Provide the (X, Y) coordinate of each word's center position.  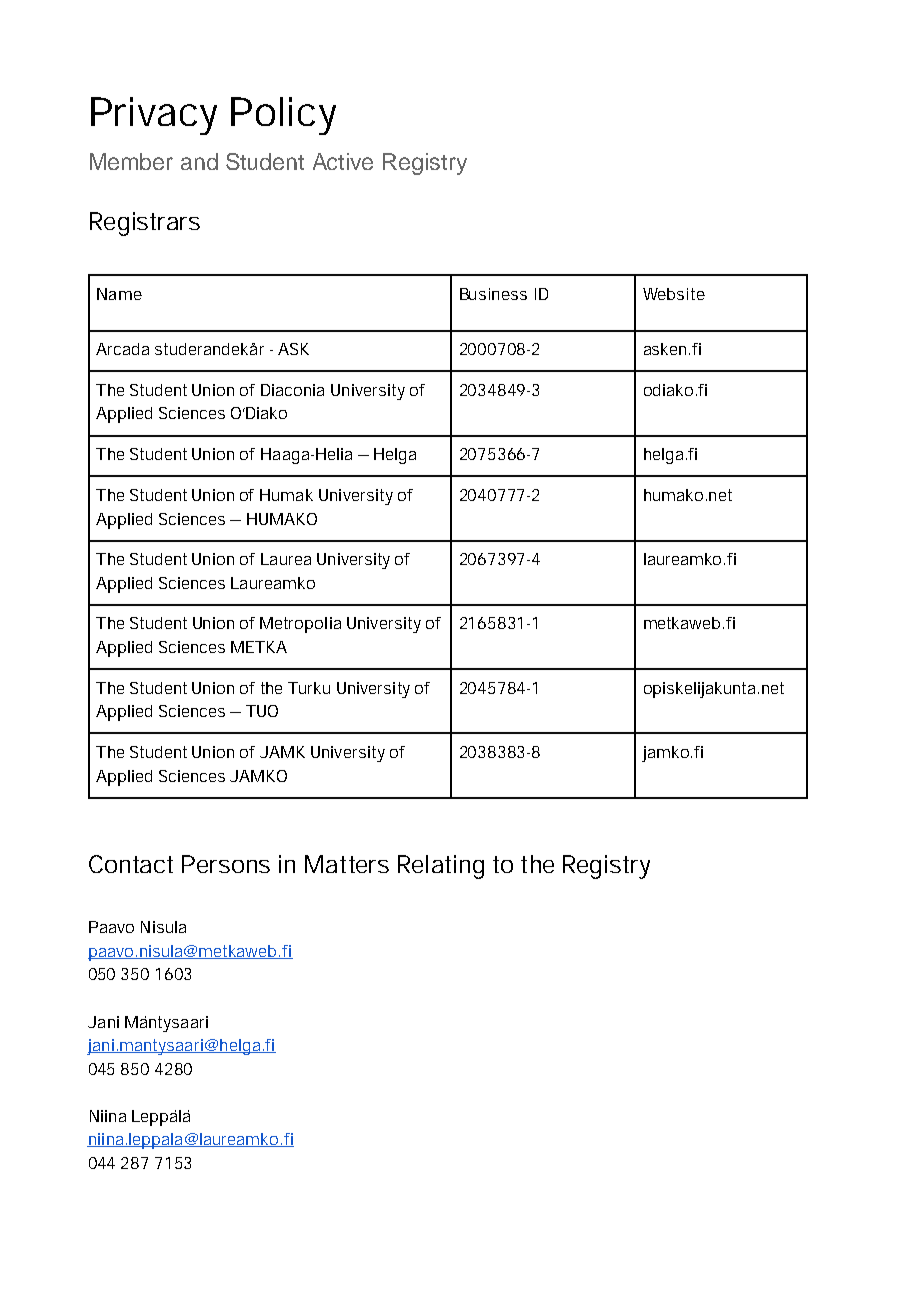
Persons (226, 864)
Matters (347, 864)
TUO (262, 711)
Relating (441, 867)
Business (493, 294)
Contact (131, 864)
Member (131, 161)
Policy (283, 116)
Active (343, 161)
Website (674, 294)
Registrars (145, 224)
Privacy (154, 116)
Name (119, 294)
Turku (309, 688)
